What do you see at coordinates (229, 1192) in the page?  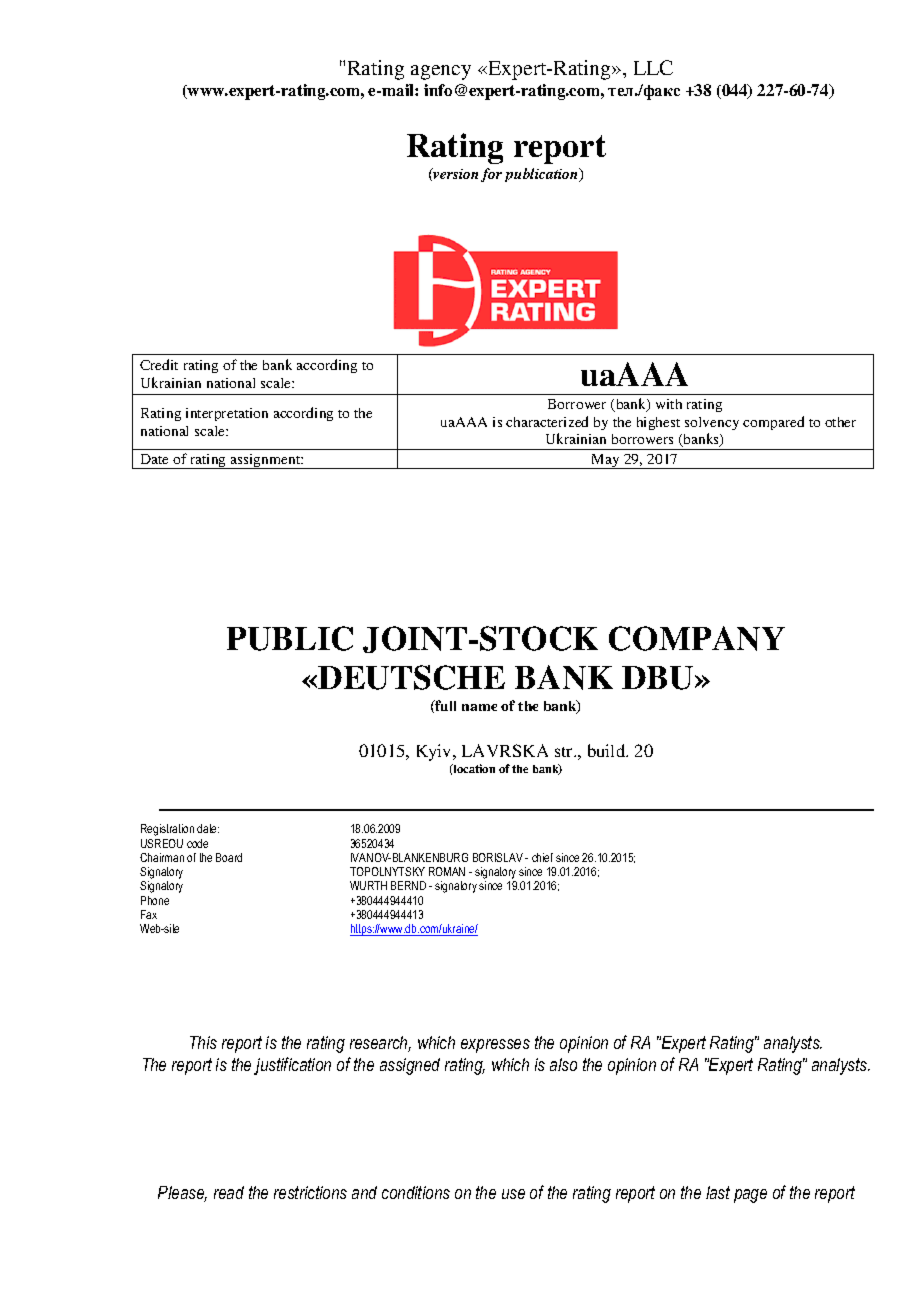 I see `read` at bounding box center [229, 1192].
